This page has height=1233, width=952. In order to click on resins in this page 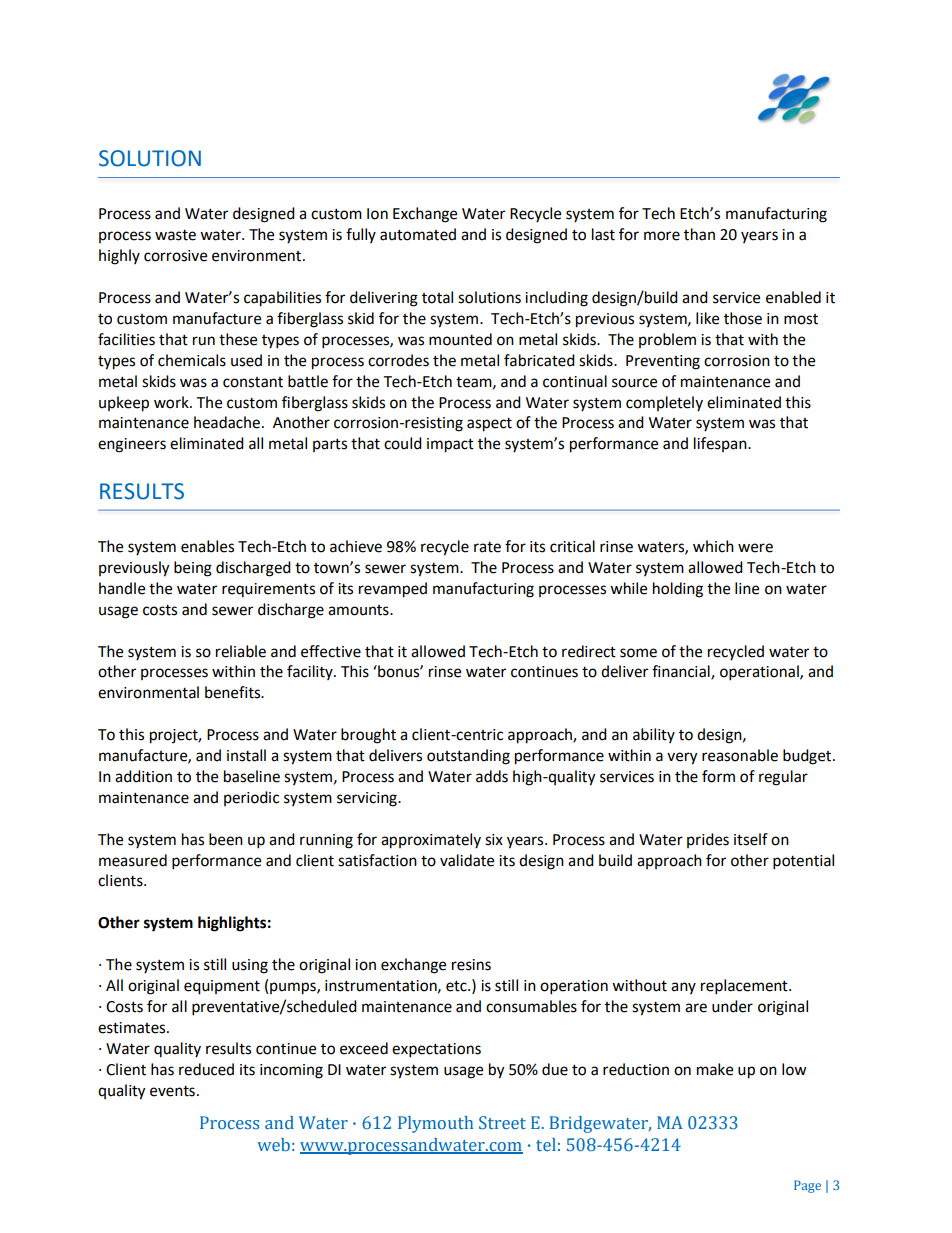, I will do `click(471, 965)`.
